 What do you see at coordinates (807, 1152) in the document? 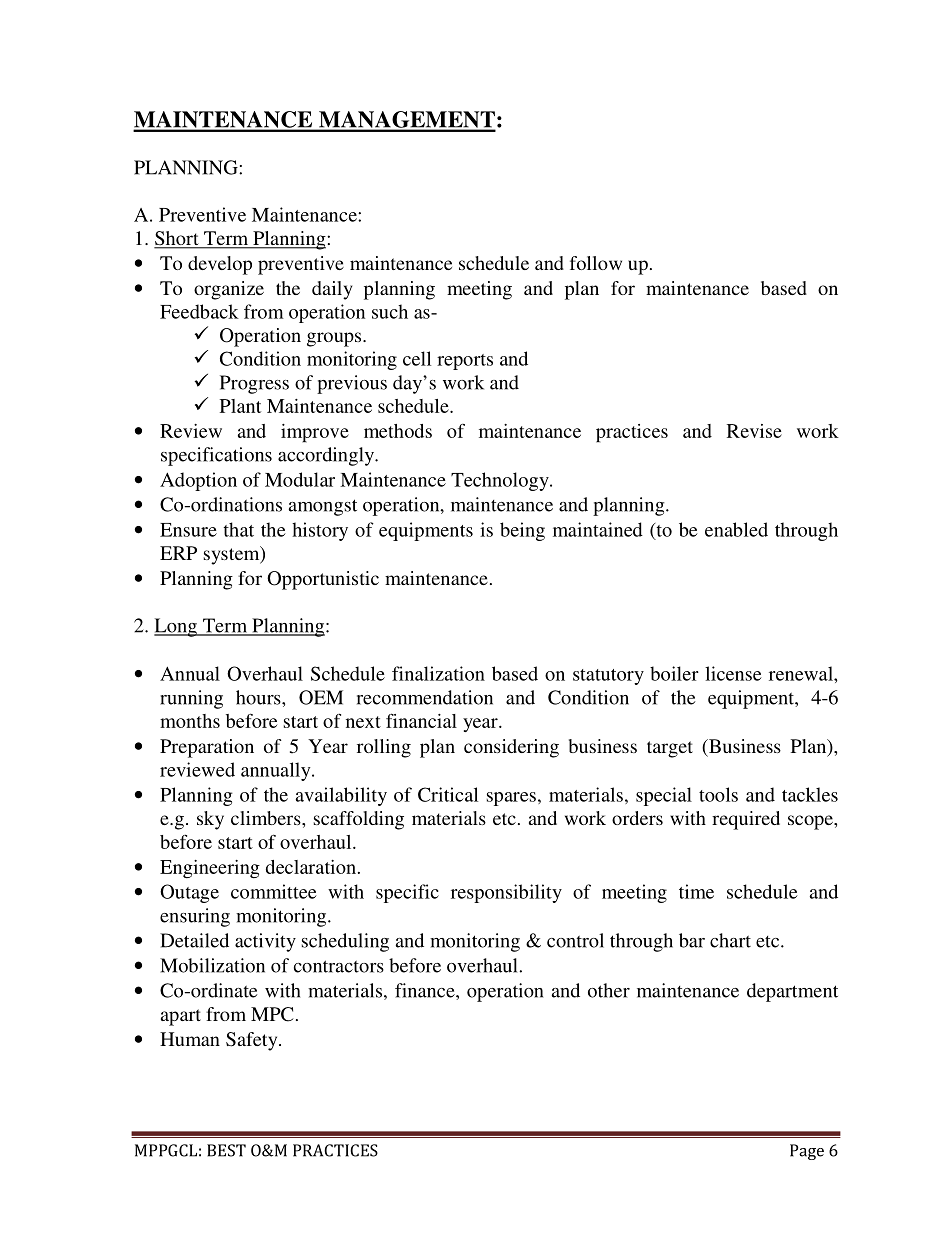
I see `Page` at bounding box center [807, 1152].
